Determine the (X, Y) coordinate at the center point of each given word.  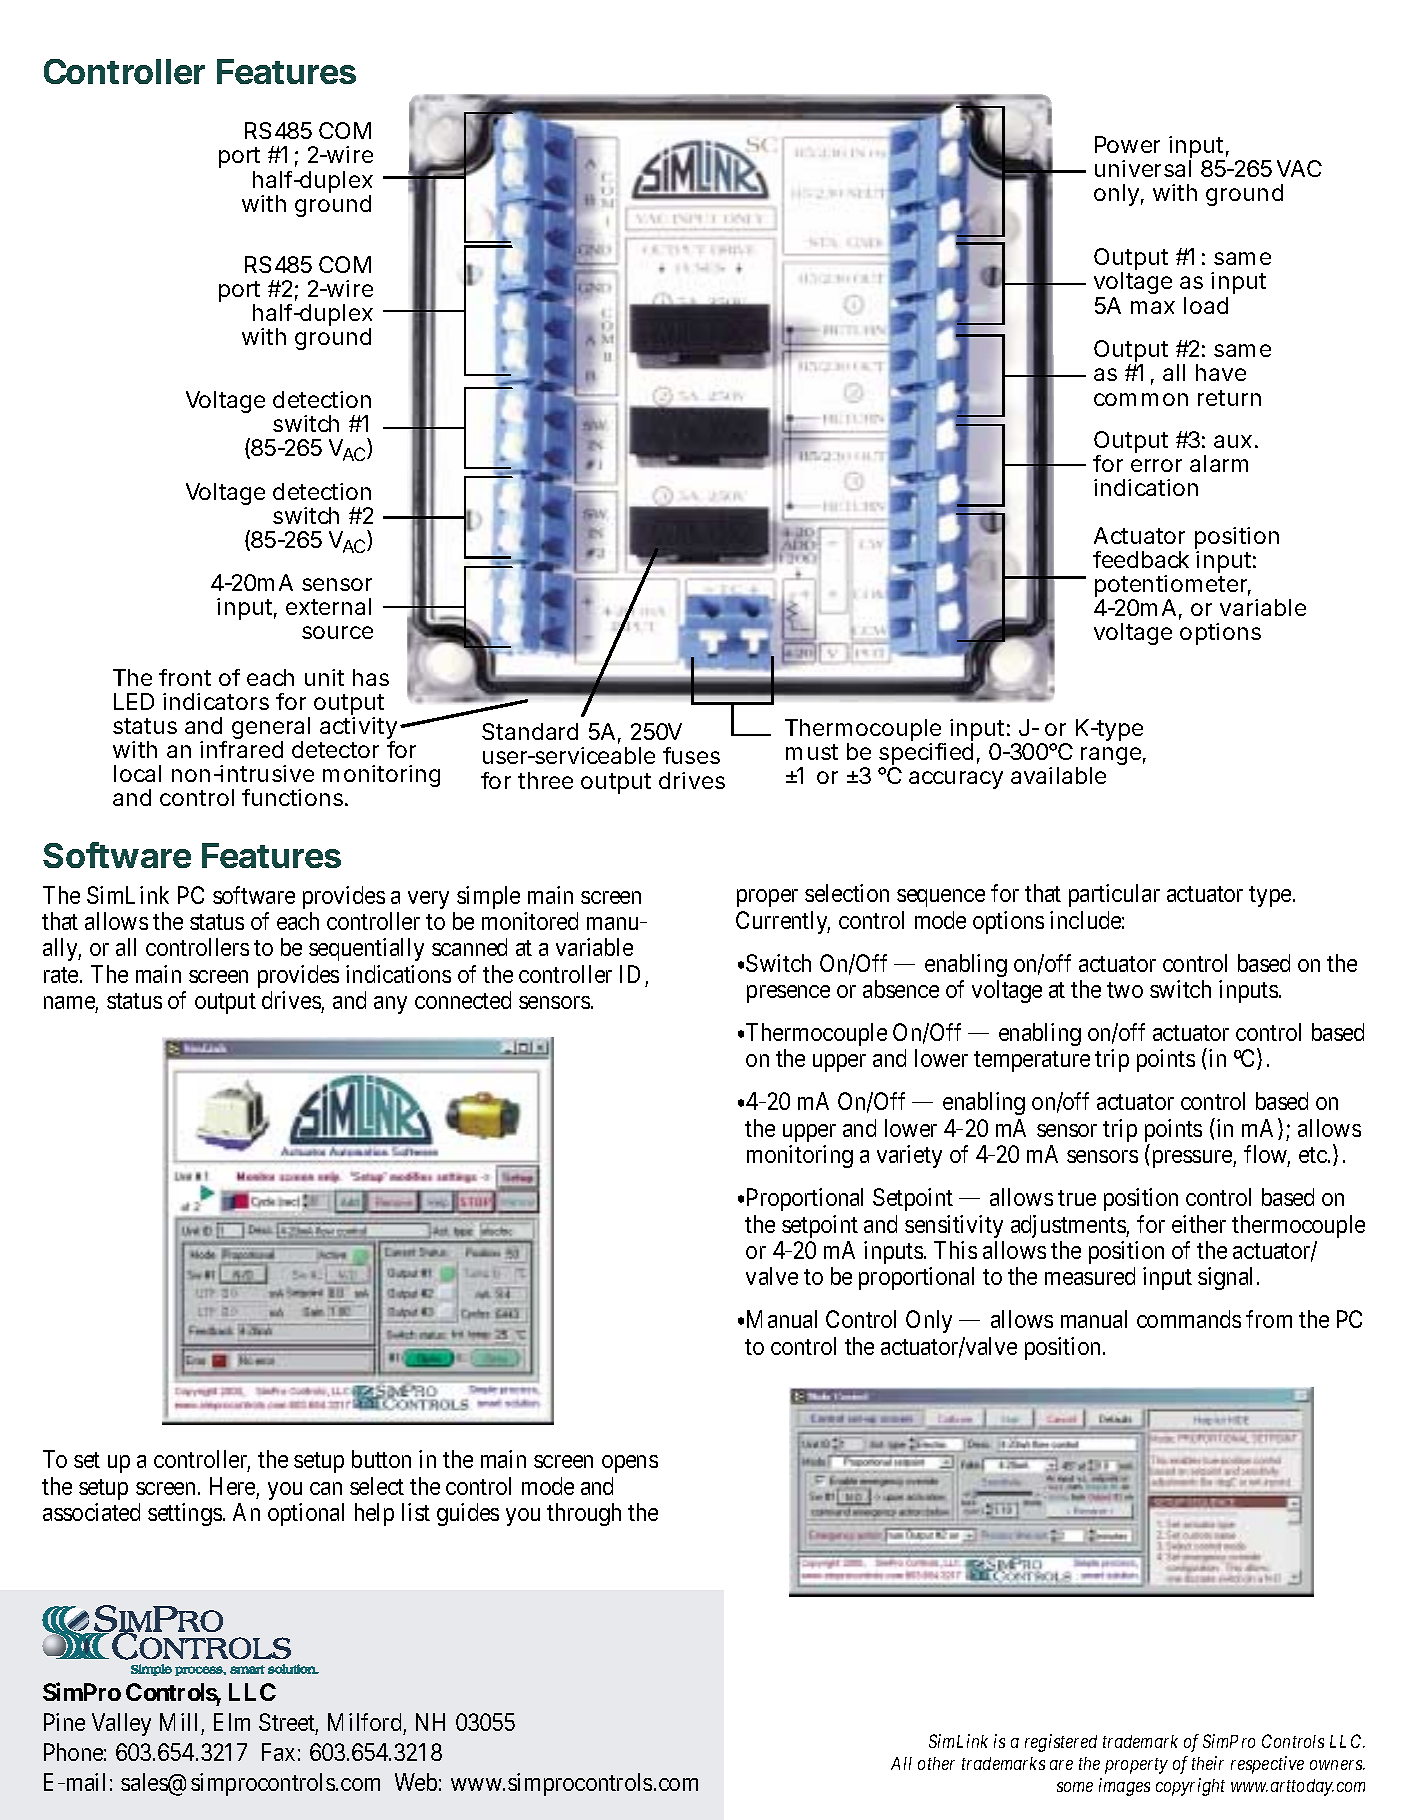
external (328, 606)
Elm (232, 1722)
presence (788, 994)
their (1208, 1763)
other (936, 1763)
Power (1127, 144)
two (1125, 990)
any (390, 1005)
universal (1143, 168)
